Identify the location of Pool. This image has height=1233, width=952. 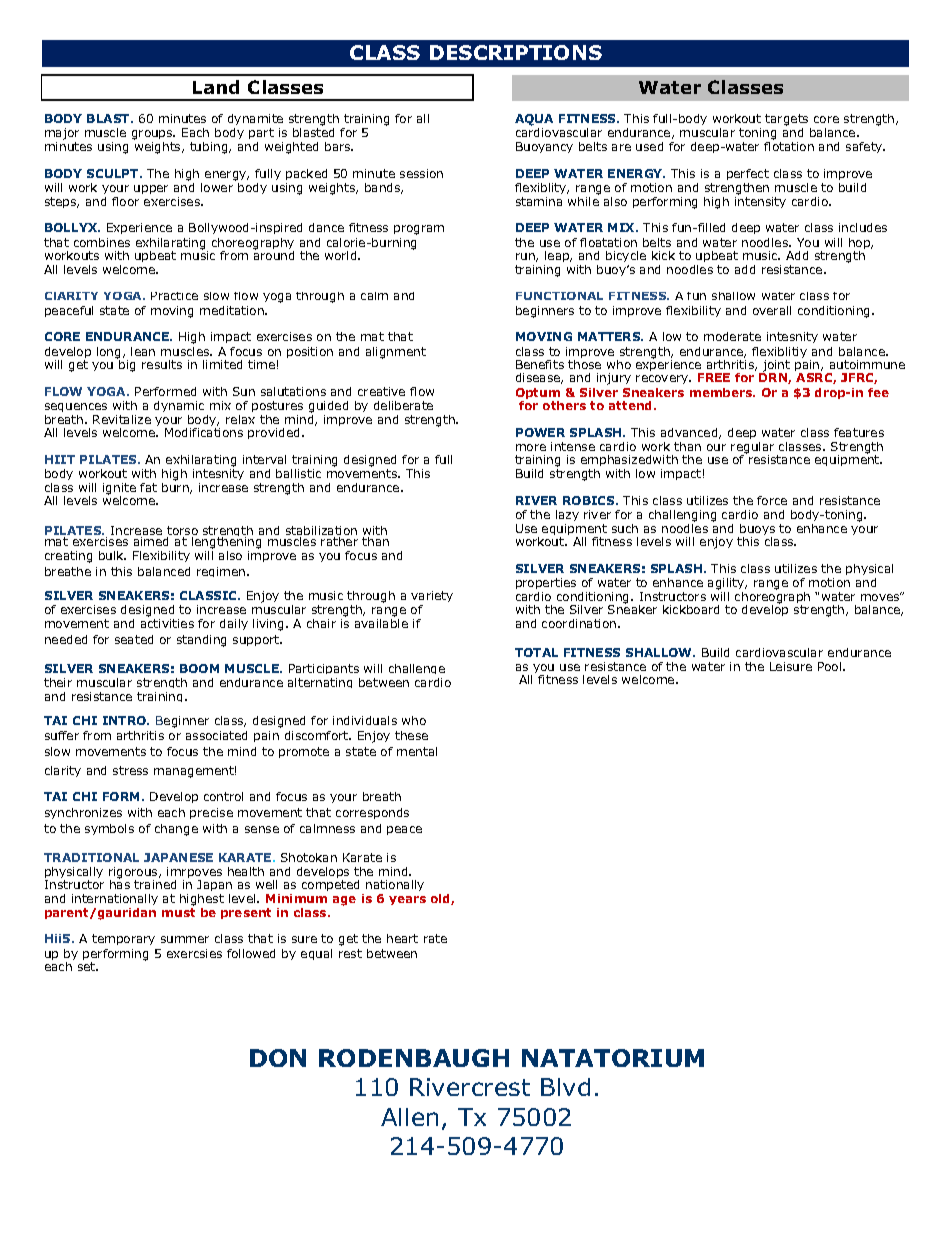
(831, 666).
